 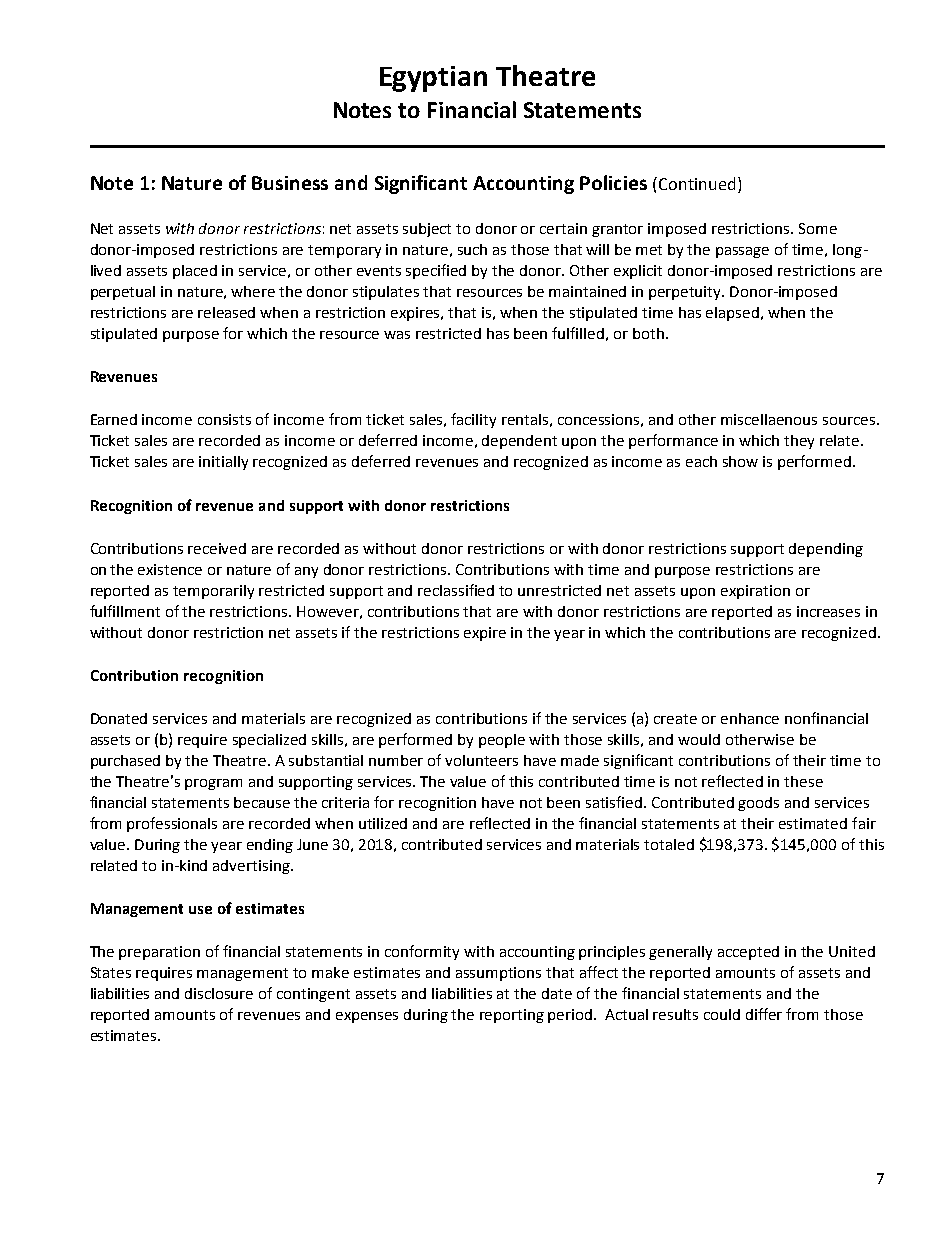 What do you see at coordinates (473, 420) in the page?
I see `facility` at bounding box center [473, 420].
